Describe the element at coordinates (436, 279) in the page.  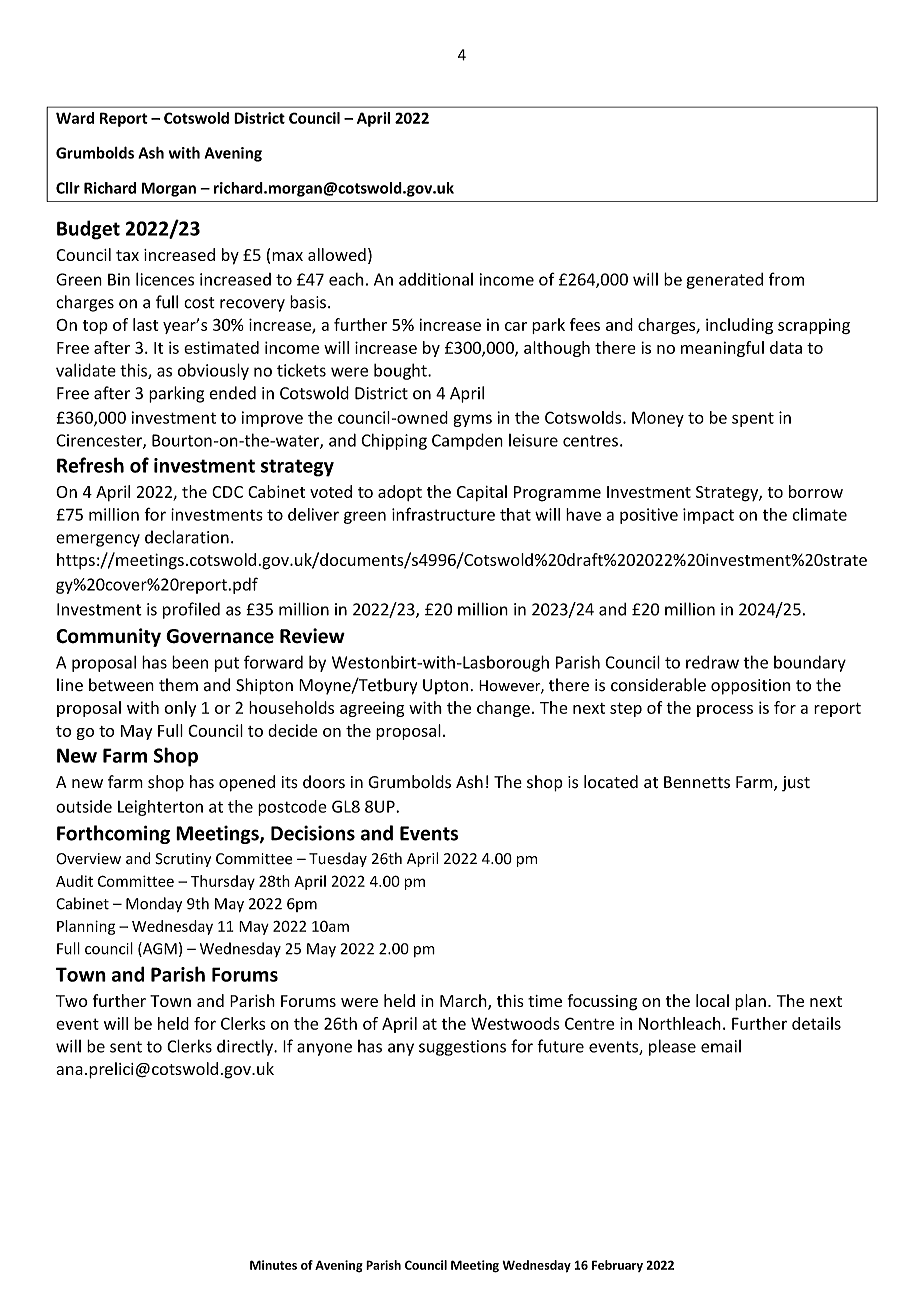
I see `additional` at that location.
